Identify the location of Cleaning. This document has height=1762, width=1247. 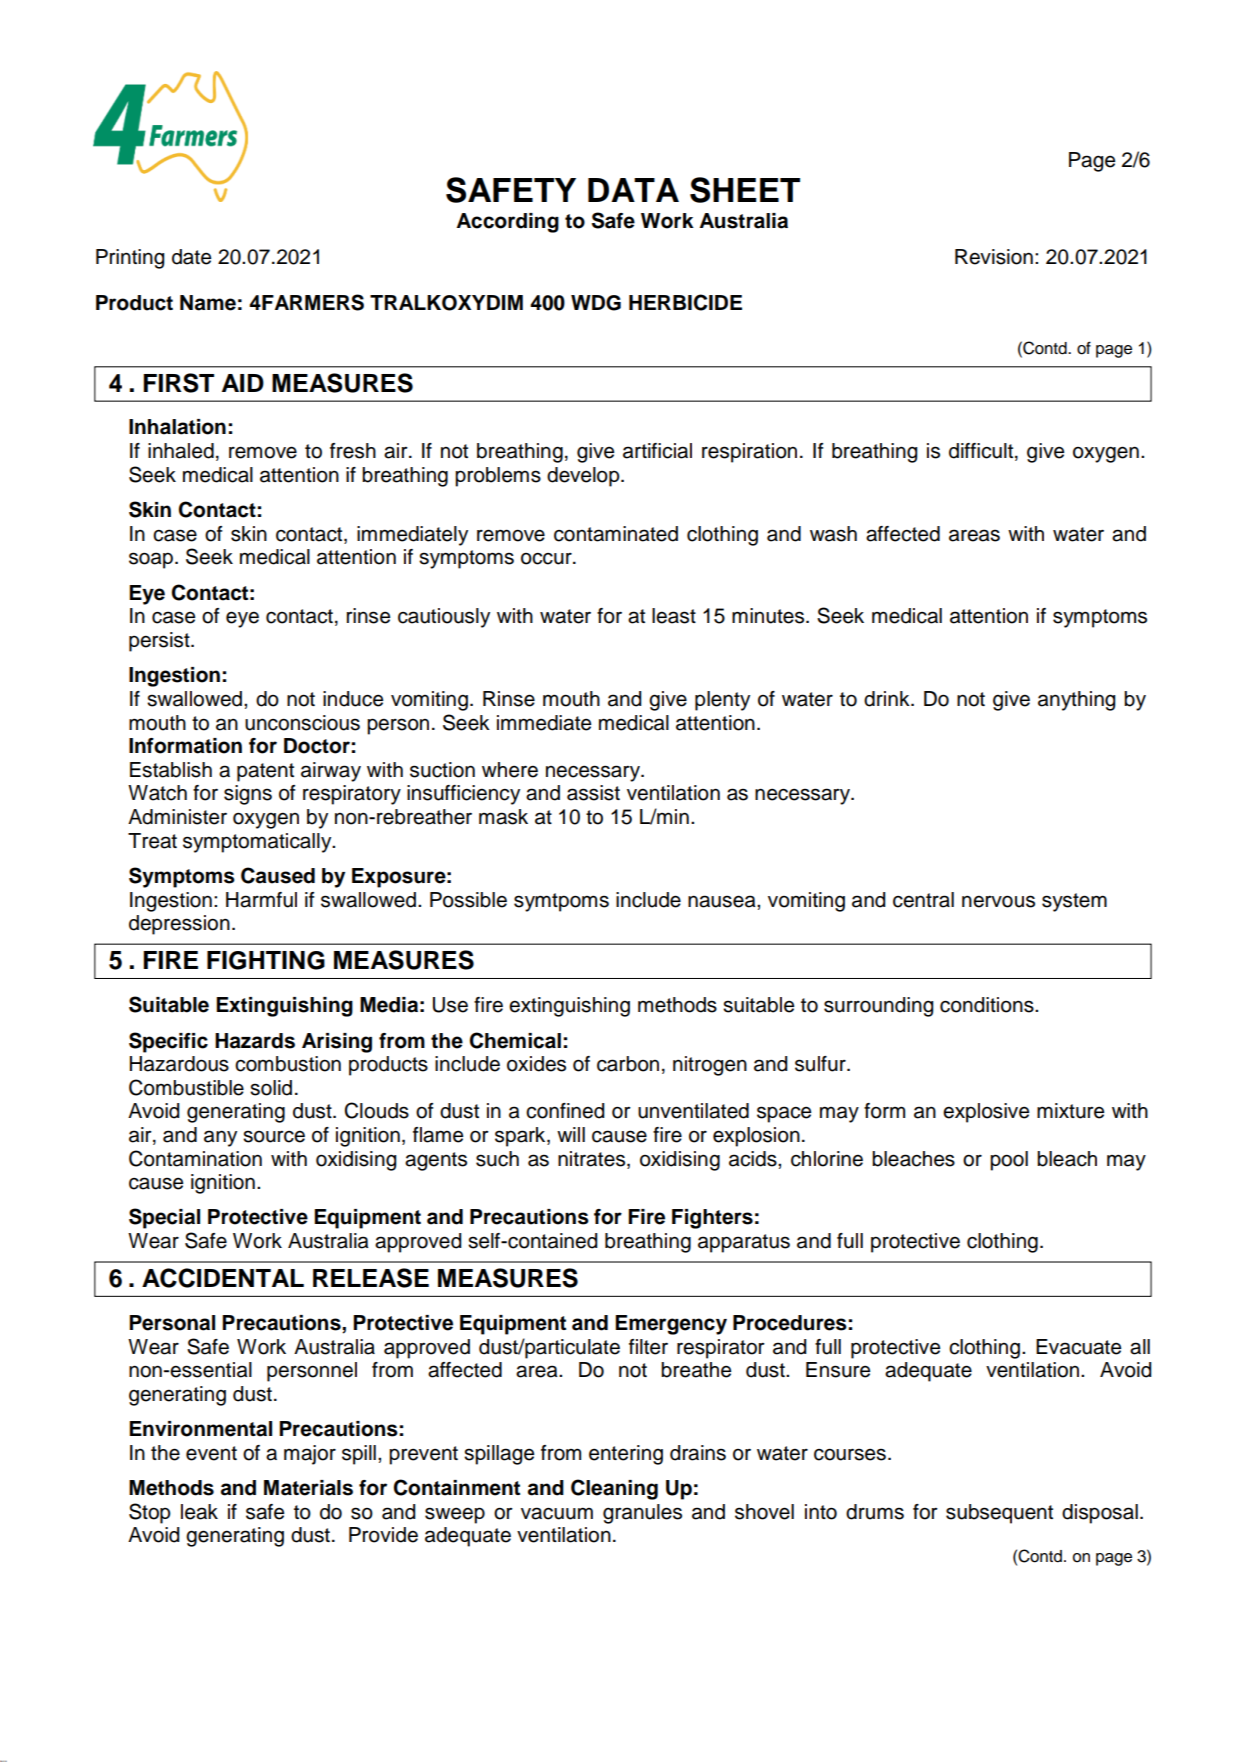
(614, 1489).
